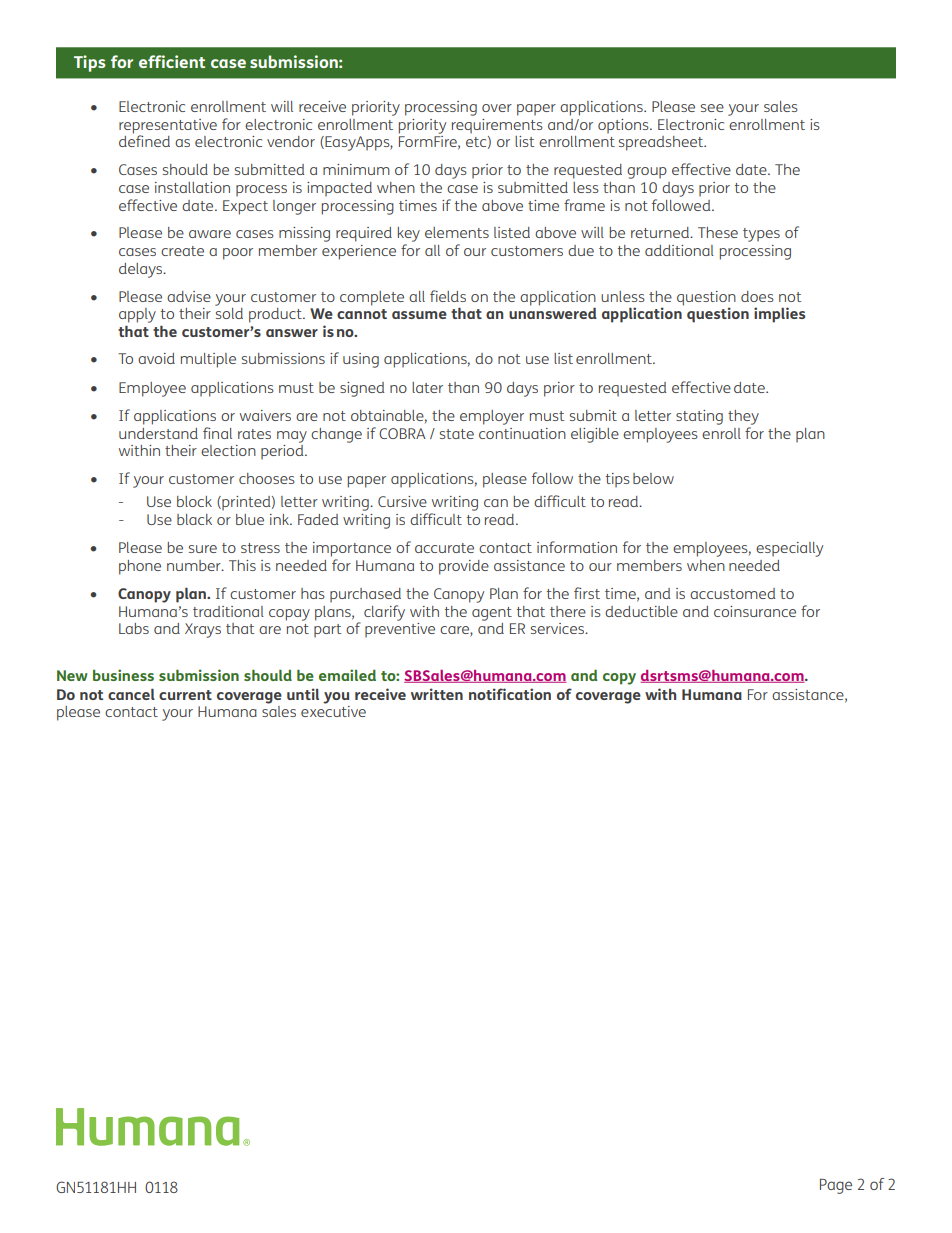 This screenshot has width=952, height=1233. I want to click on representative, so click(168, 127).
